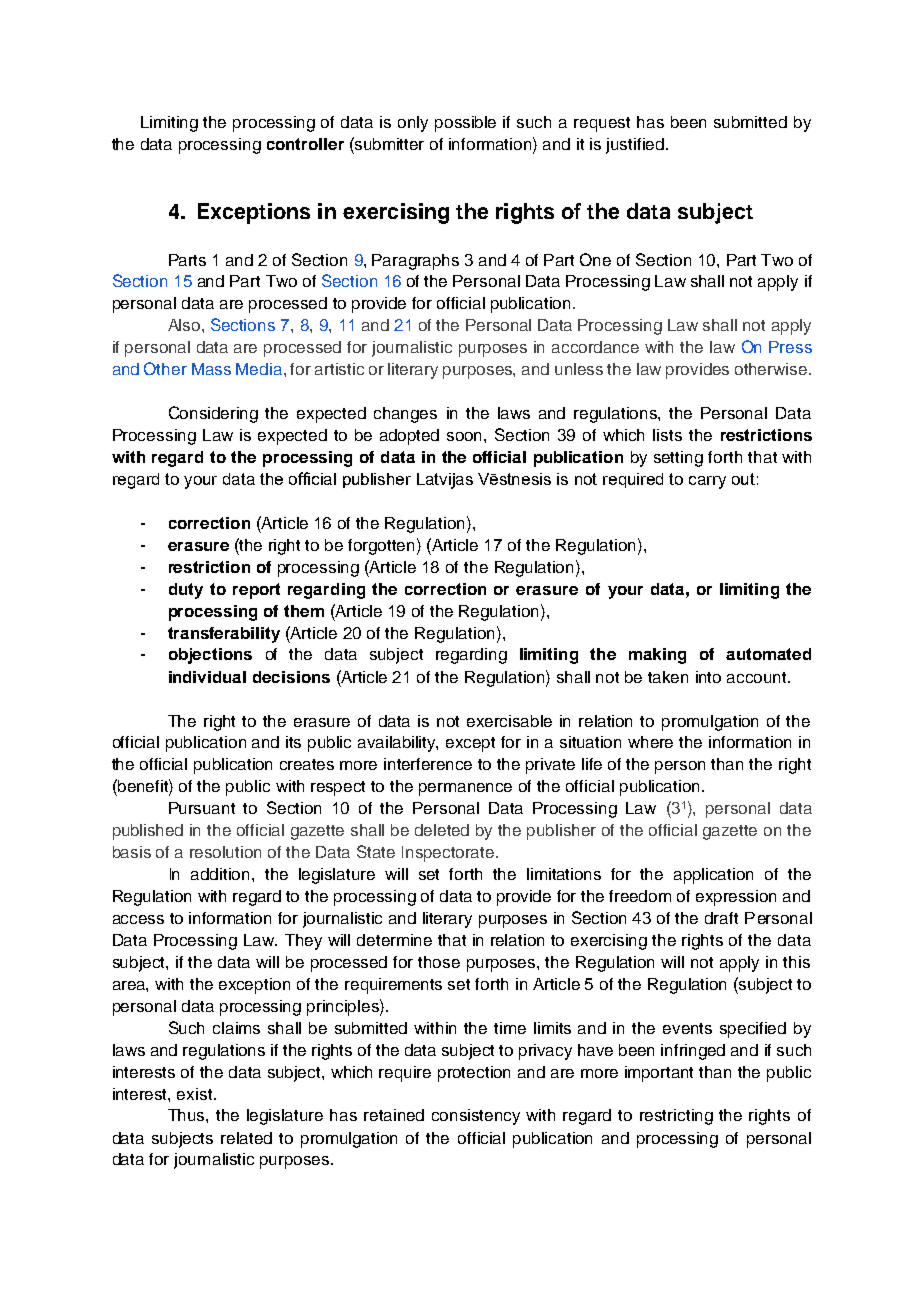  What do you see at coordinates (398, 744) in the screenshot?
I see `availability` at bounding box center [398, 744].
